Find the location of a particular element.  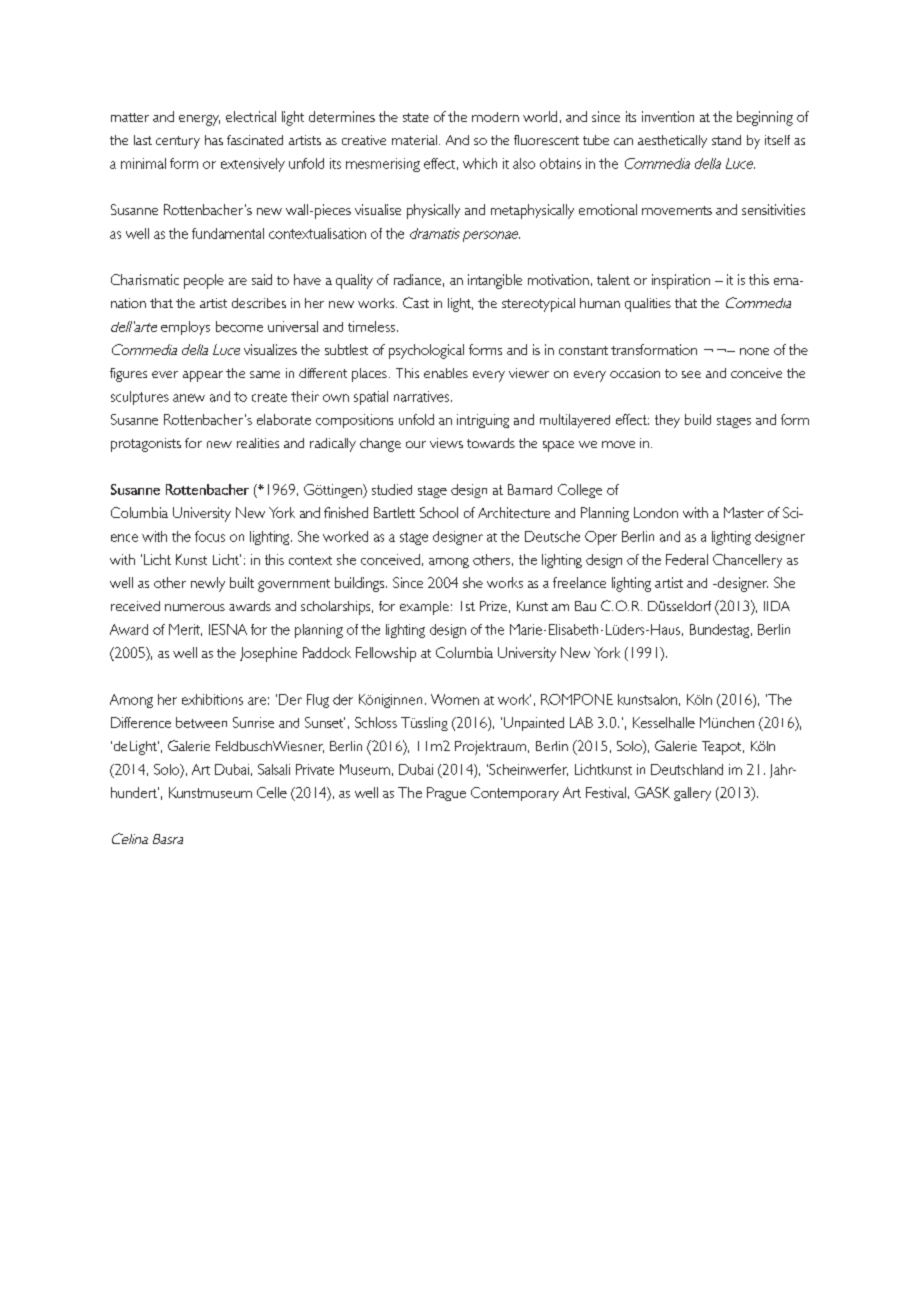

views is located at coordinates (446, 443).
